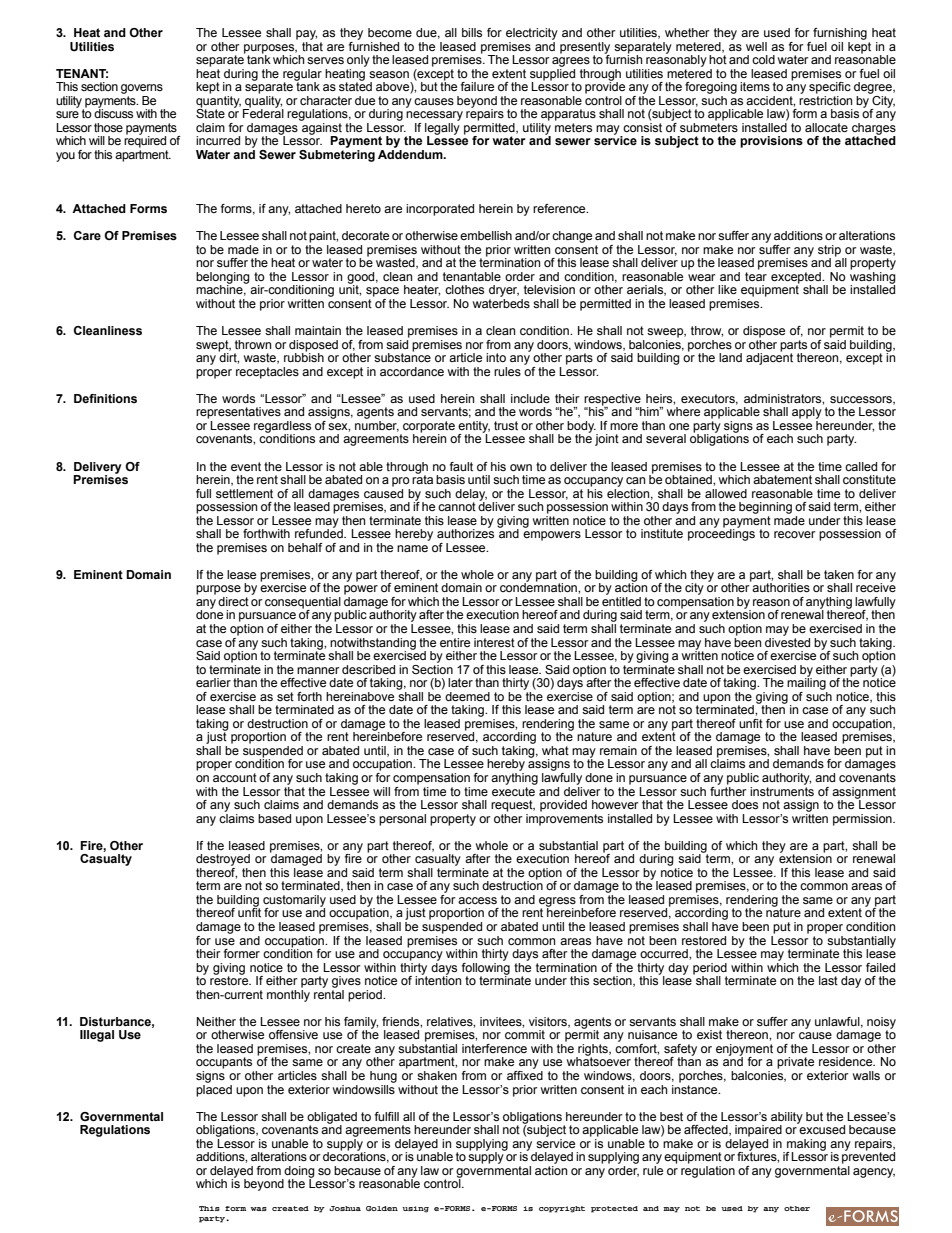  Describe the element at coordinates (514, 790) in the document. I see `execute` at that location.
